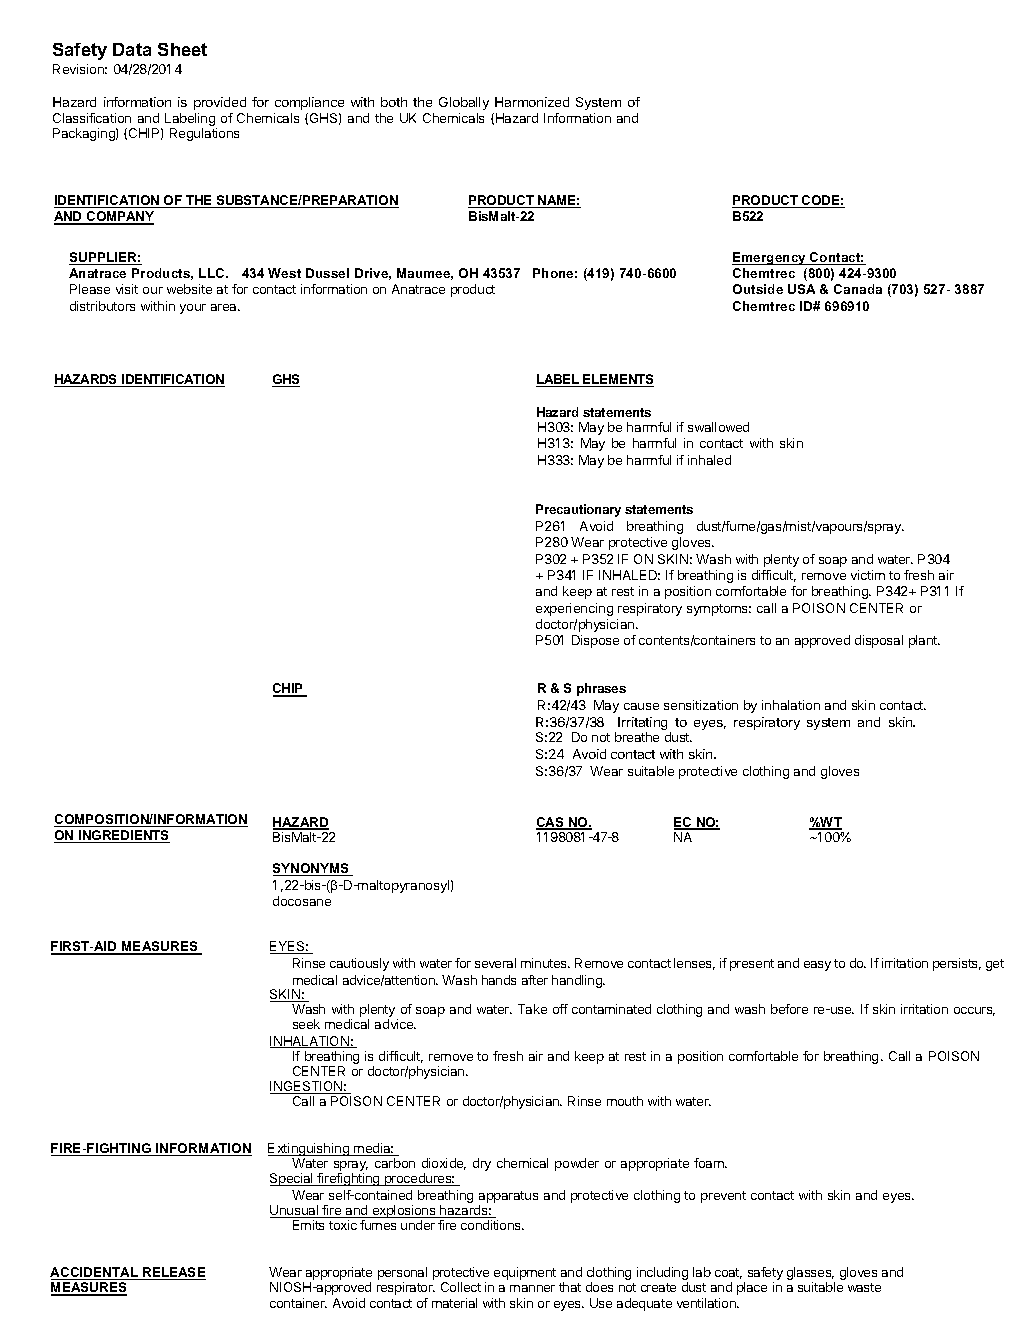 The width and height of the screenshot is (1025, 1327). Describe the element at coordinates (123, 836) in the screenshot. I see `INGREDIENTS` at that location.
